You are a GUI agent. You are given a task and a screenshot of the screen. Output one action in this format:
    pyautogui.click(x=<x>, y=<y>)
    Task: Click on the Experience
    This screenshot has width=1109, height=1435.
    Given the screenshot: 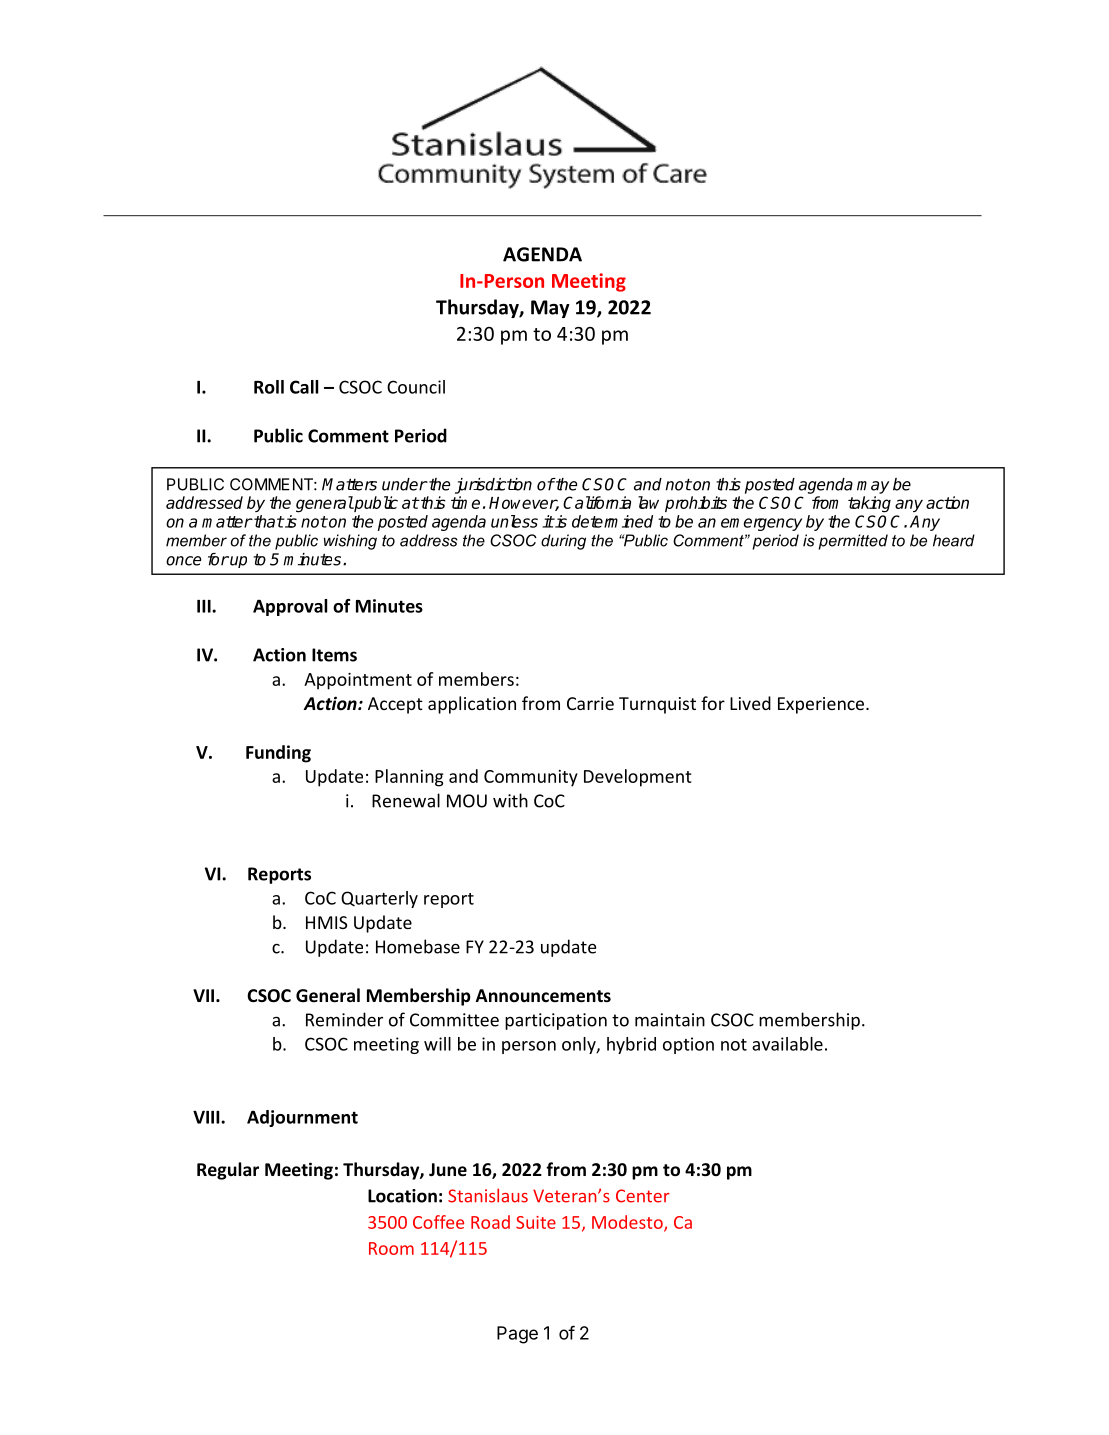 What is the action you would take?
    pyautogui.click(x=822, y=705)
